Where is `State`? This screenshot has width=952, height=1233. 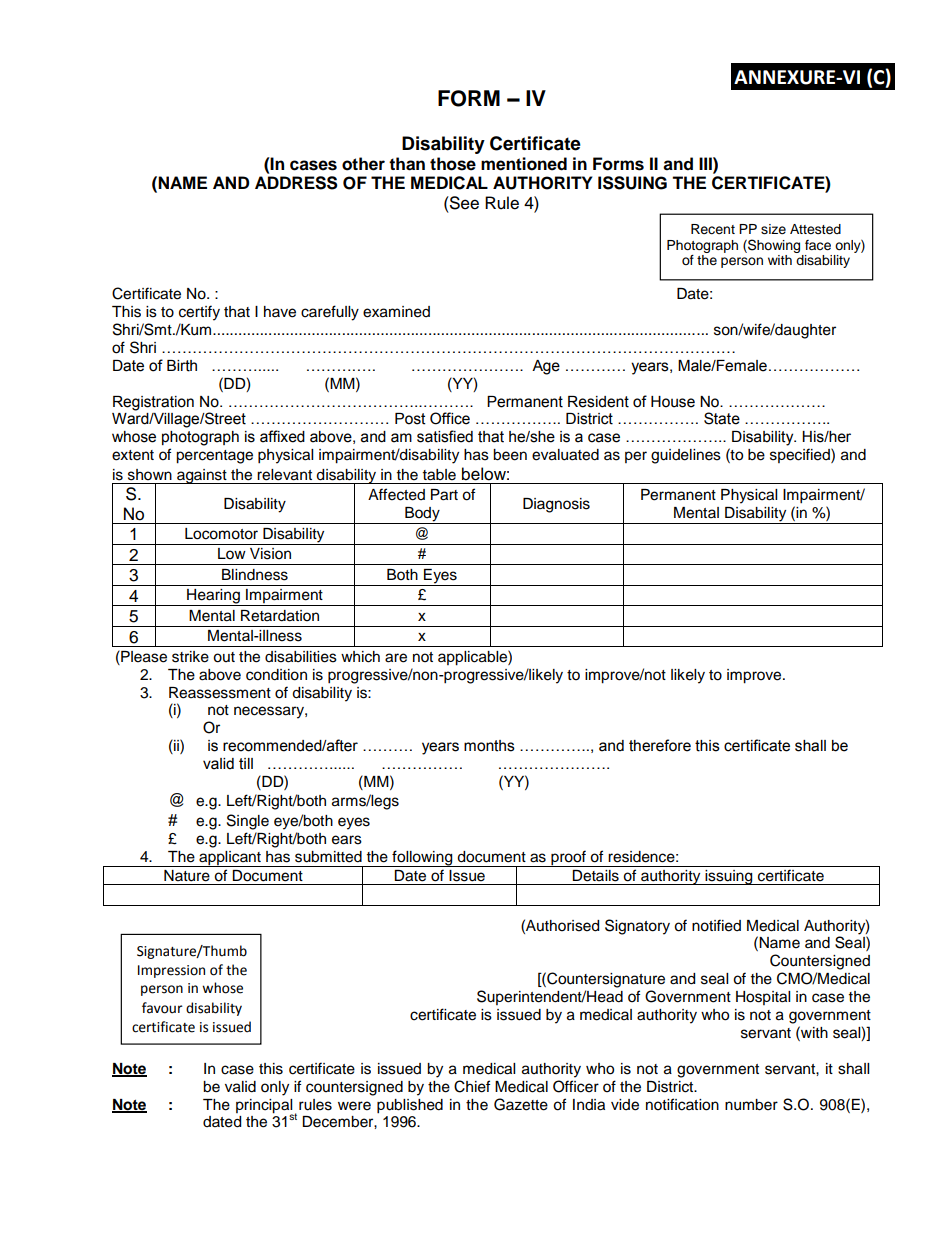 State is located at coordinates (722, 418).
